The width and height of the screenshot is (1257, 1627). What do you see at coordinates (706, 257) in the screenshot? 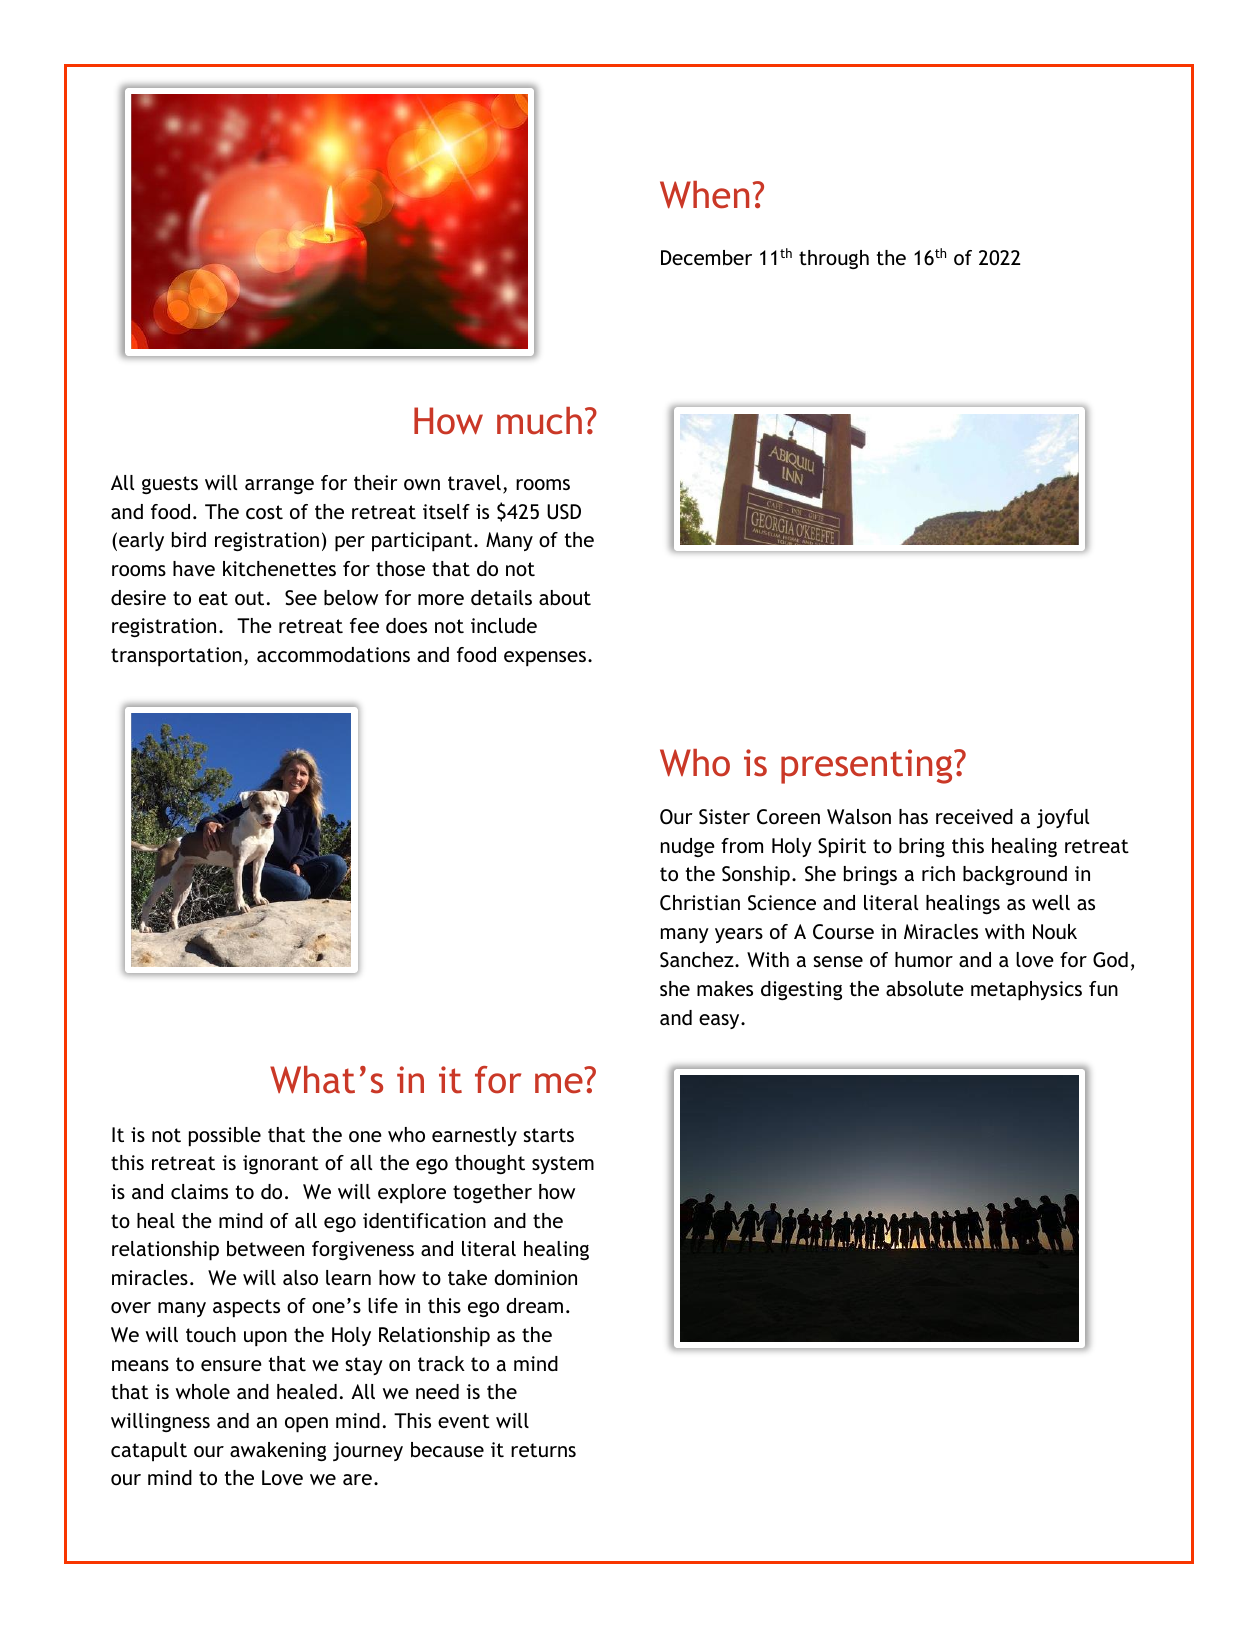
I see `December` at bounding box center [706, 257].
